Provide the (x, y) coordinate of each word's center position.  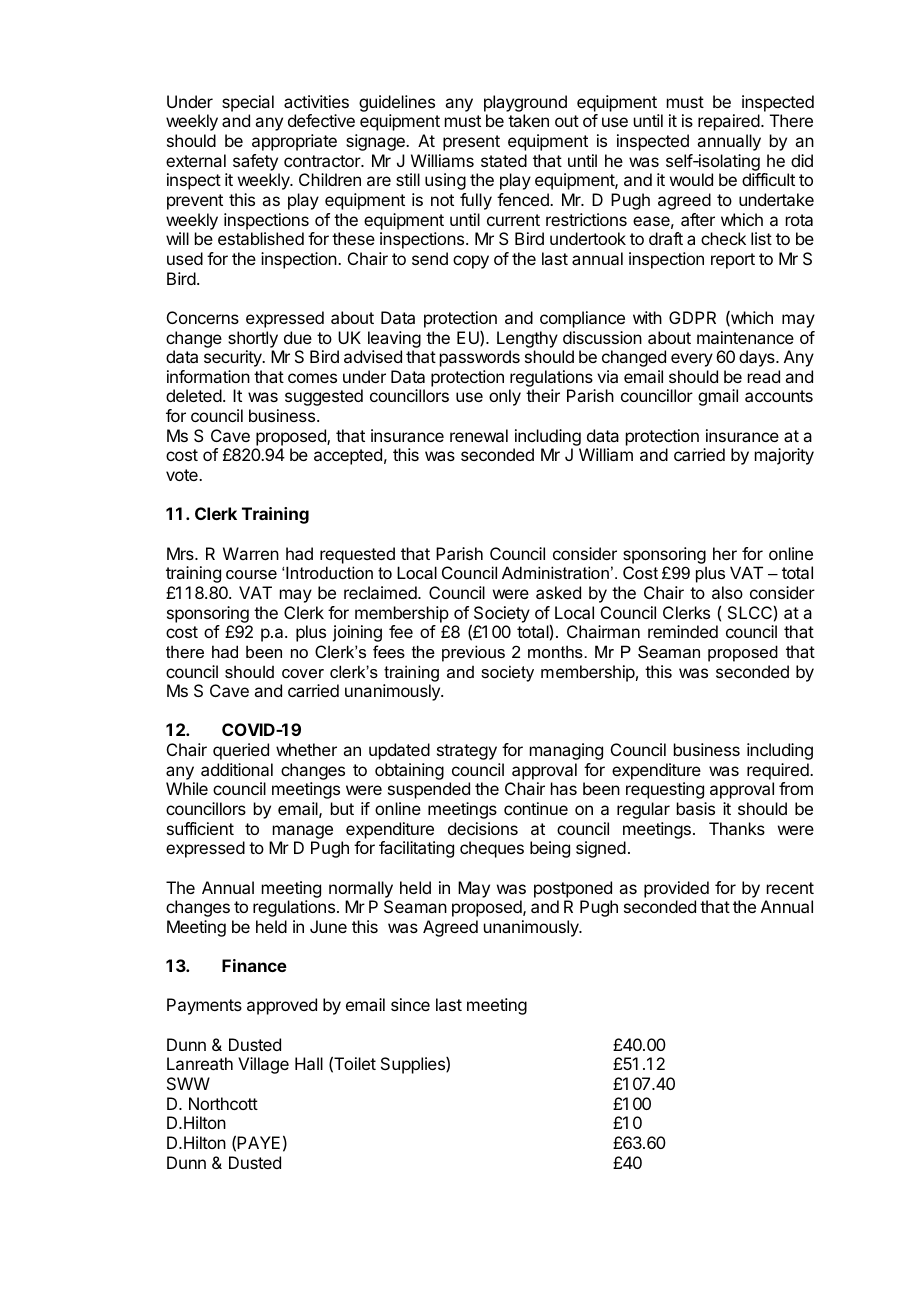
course (251, 574)
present (471, 143)
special (248, 103)
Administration (555, 572)
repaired (729, 122)
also (727, 592)
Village (263, 1065)
